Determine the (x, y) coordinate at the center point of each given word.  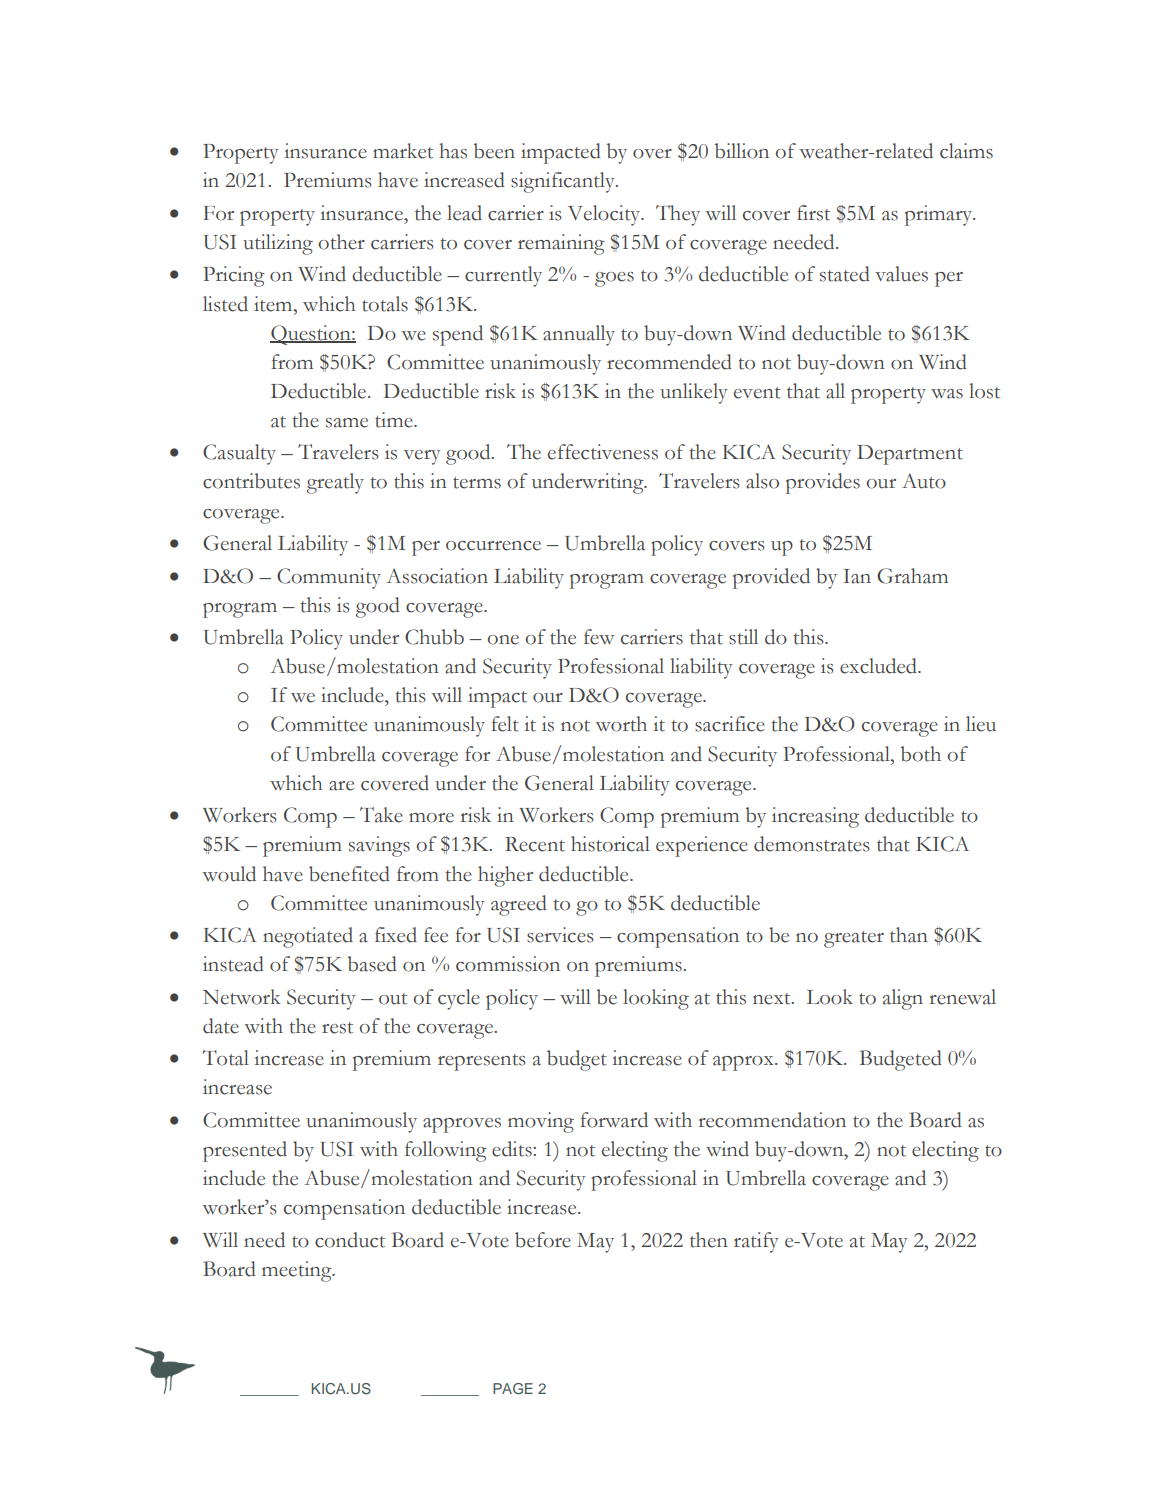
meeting (298, 1271)
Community (329, 578)
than (909, 935)
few (599, 637)
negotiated (308, 937)
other (341, 242)
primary (940, 215)
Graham (912, 576)
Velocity (605, 215)
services (560, 935)
